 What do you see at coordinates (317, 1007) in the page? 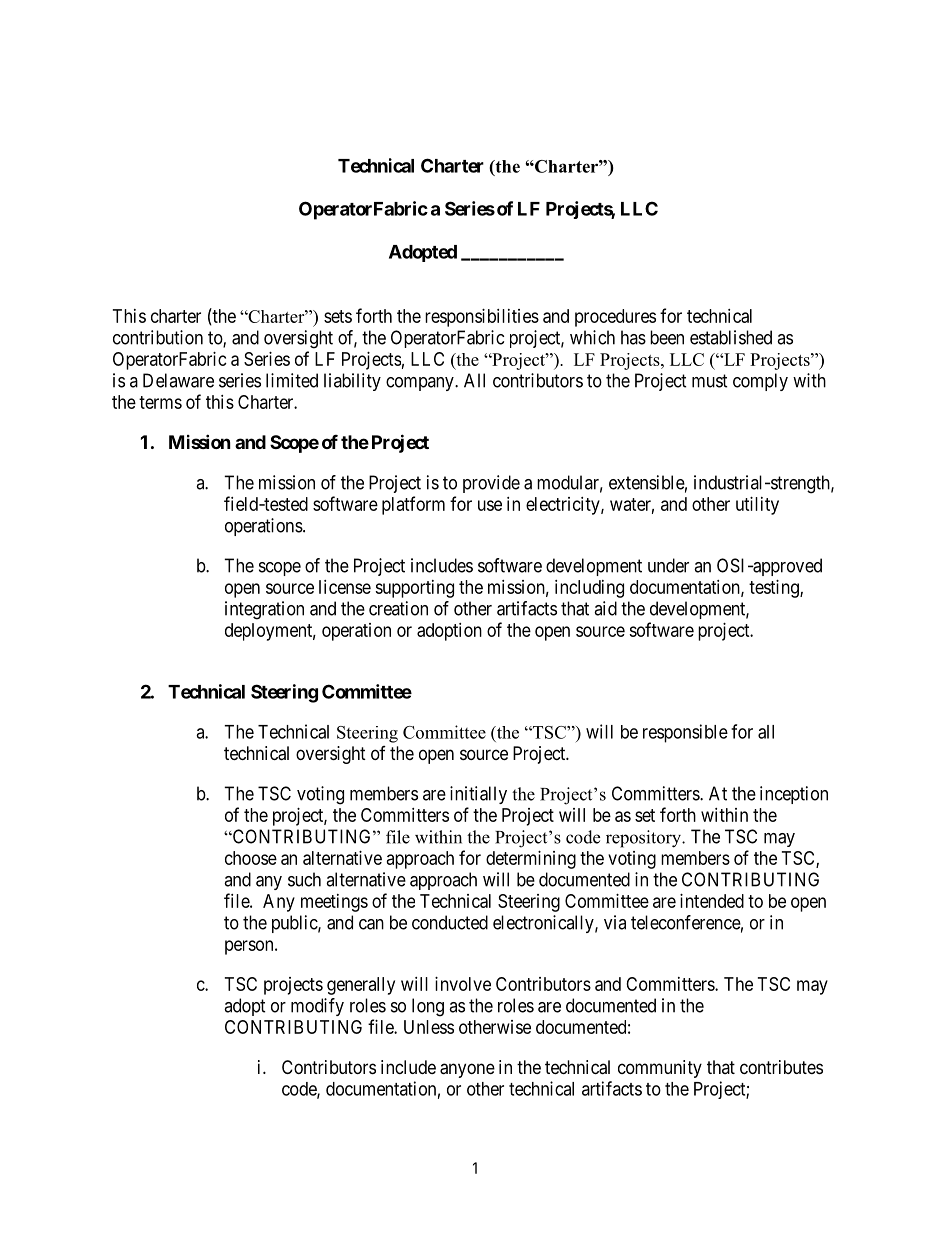
I see `modify` at bounding box center [317, 1007].
